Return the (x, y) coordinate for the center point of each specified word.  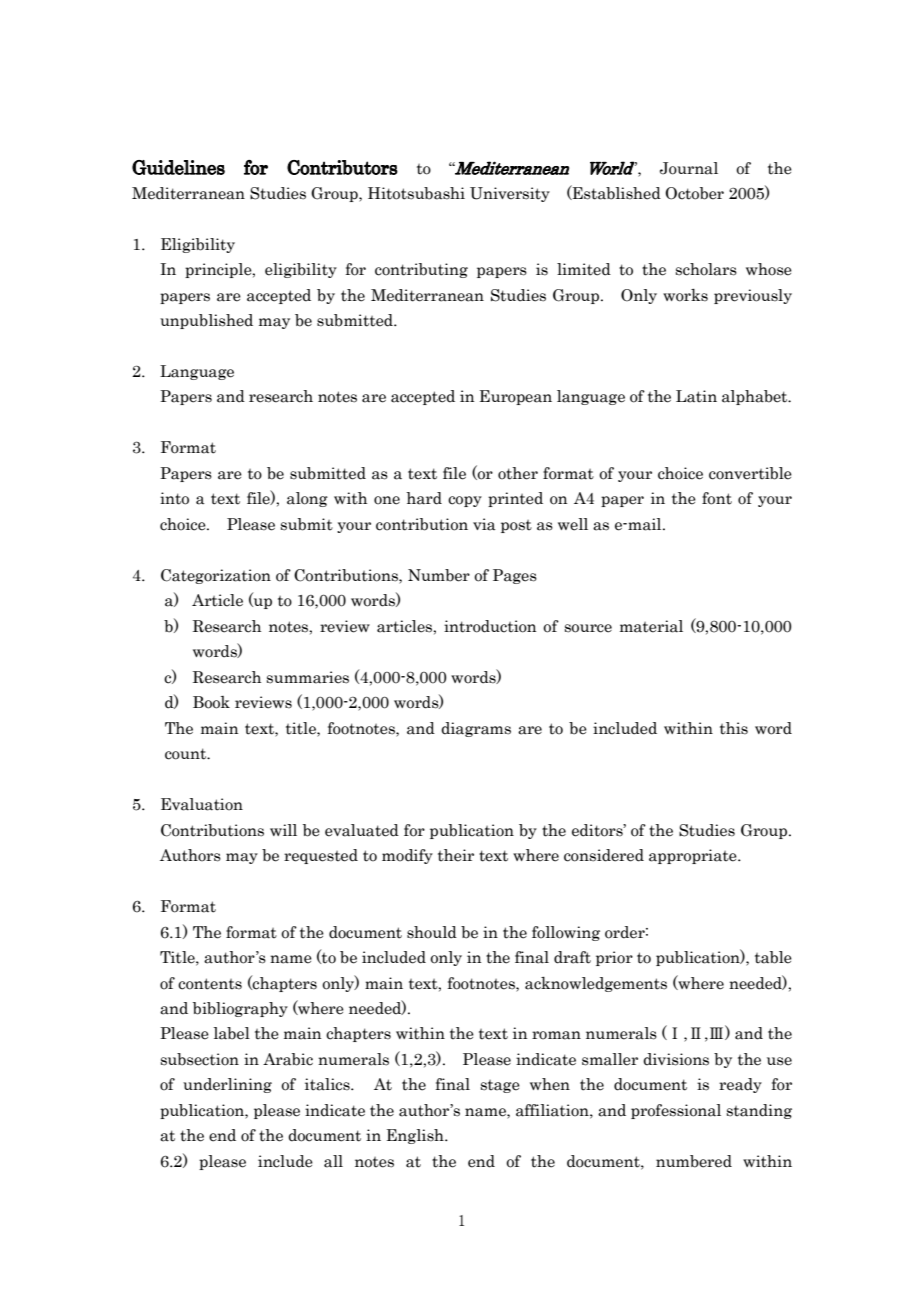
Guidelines (178, 167)
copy (465, 501)
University (510, 194)
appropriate (694, 856)
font (717, 498)
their (456, 855)
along (307, 499)
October (694, 193)
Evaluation (202, 804)
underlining (227, 1085)
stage (500, 1086)
